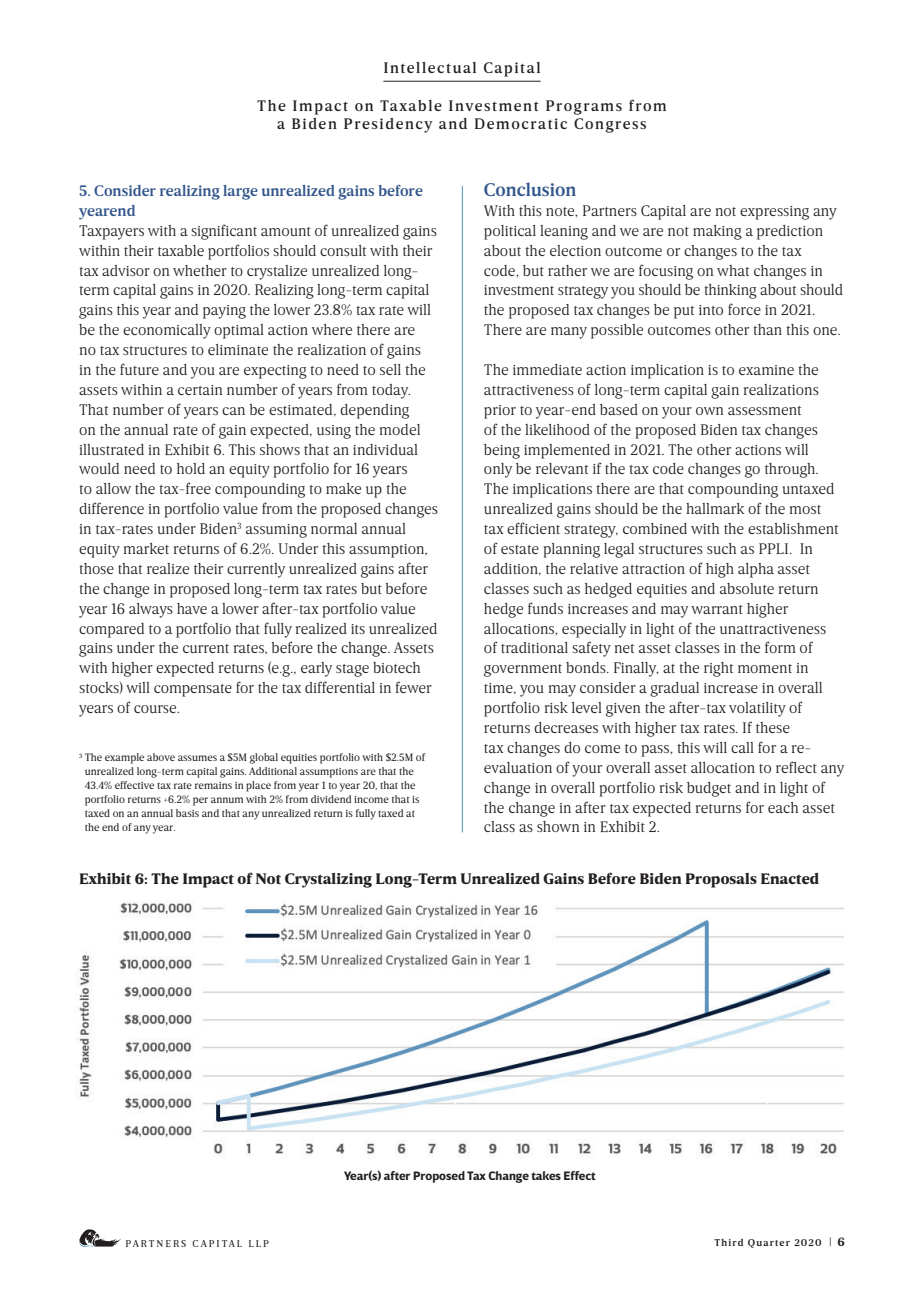  What do you see at coordinates (546, 1175) in the page?
I see `takes` at bounding box center [546, 1175].
